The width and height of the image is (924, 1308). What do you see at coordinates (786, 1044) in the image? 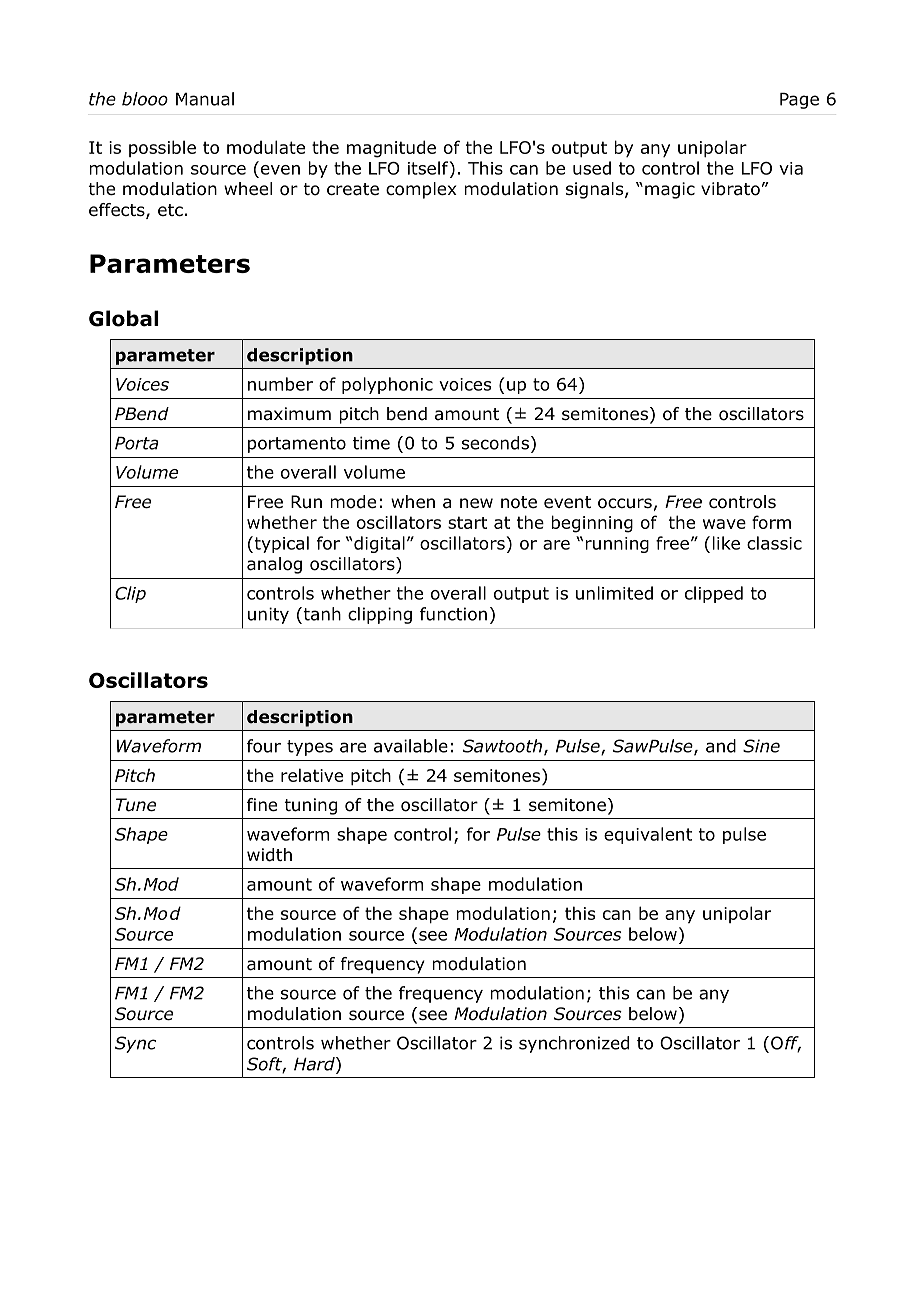
I see `Off` at bounding box center [786, 1044].
